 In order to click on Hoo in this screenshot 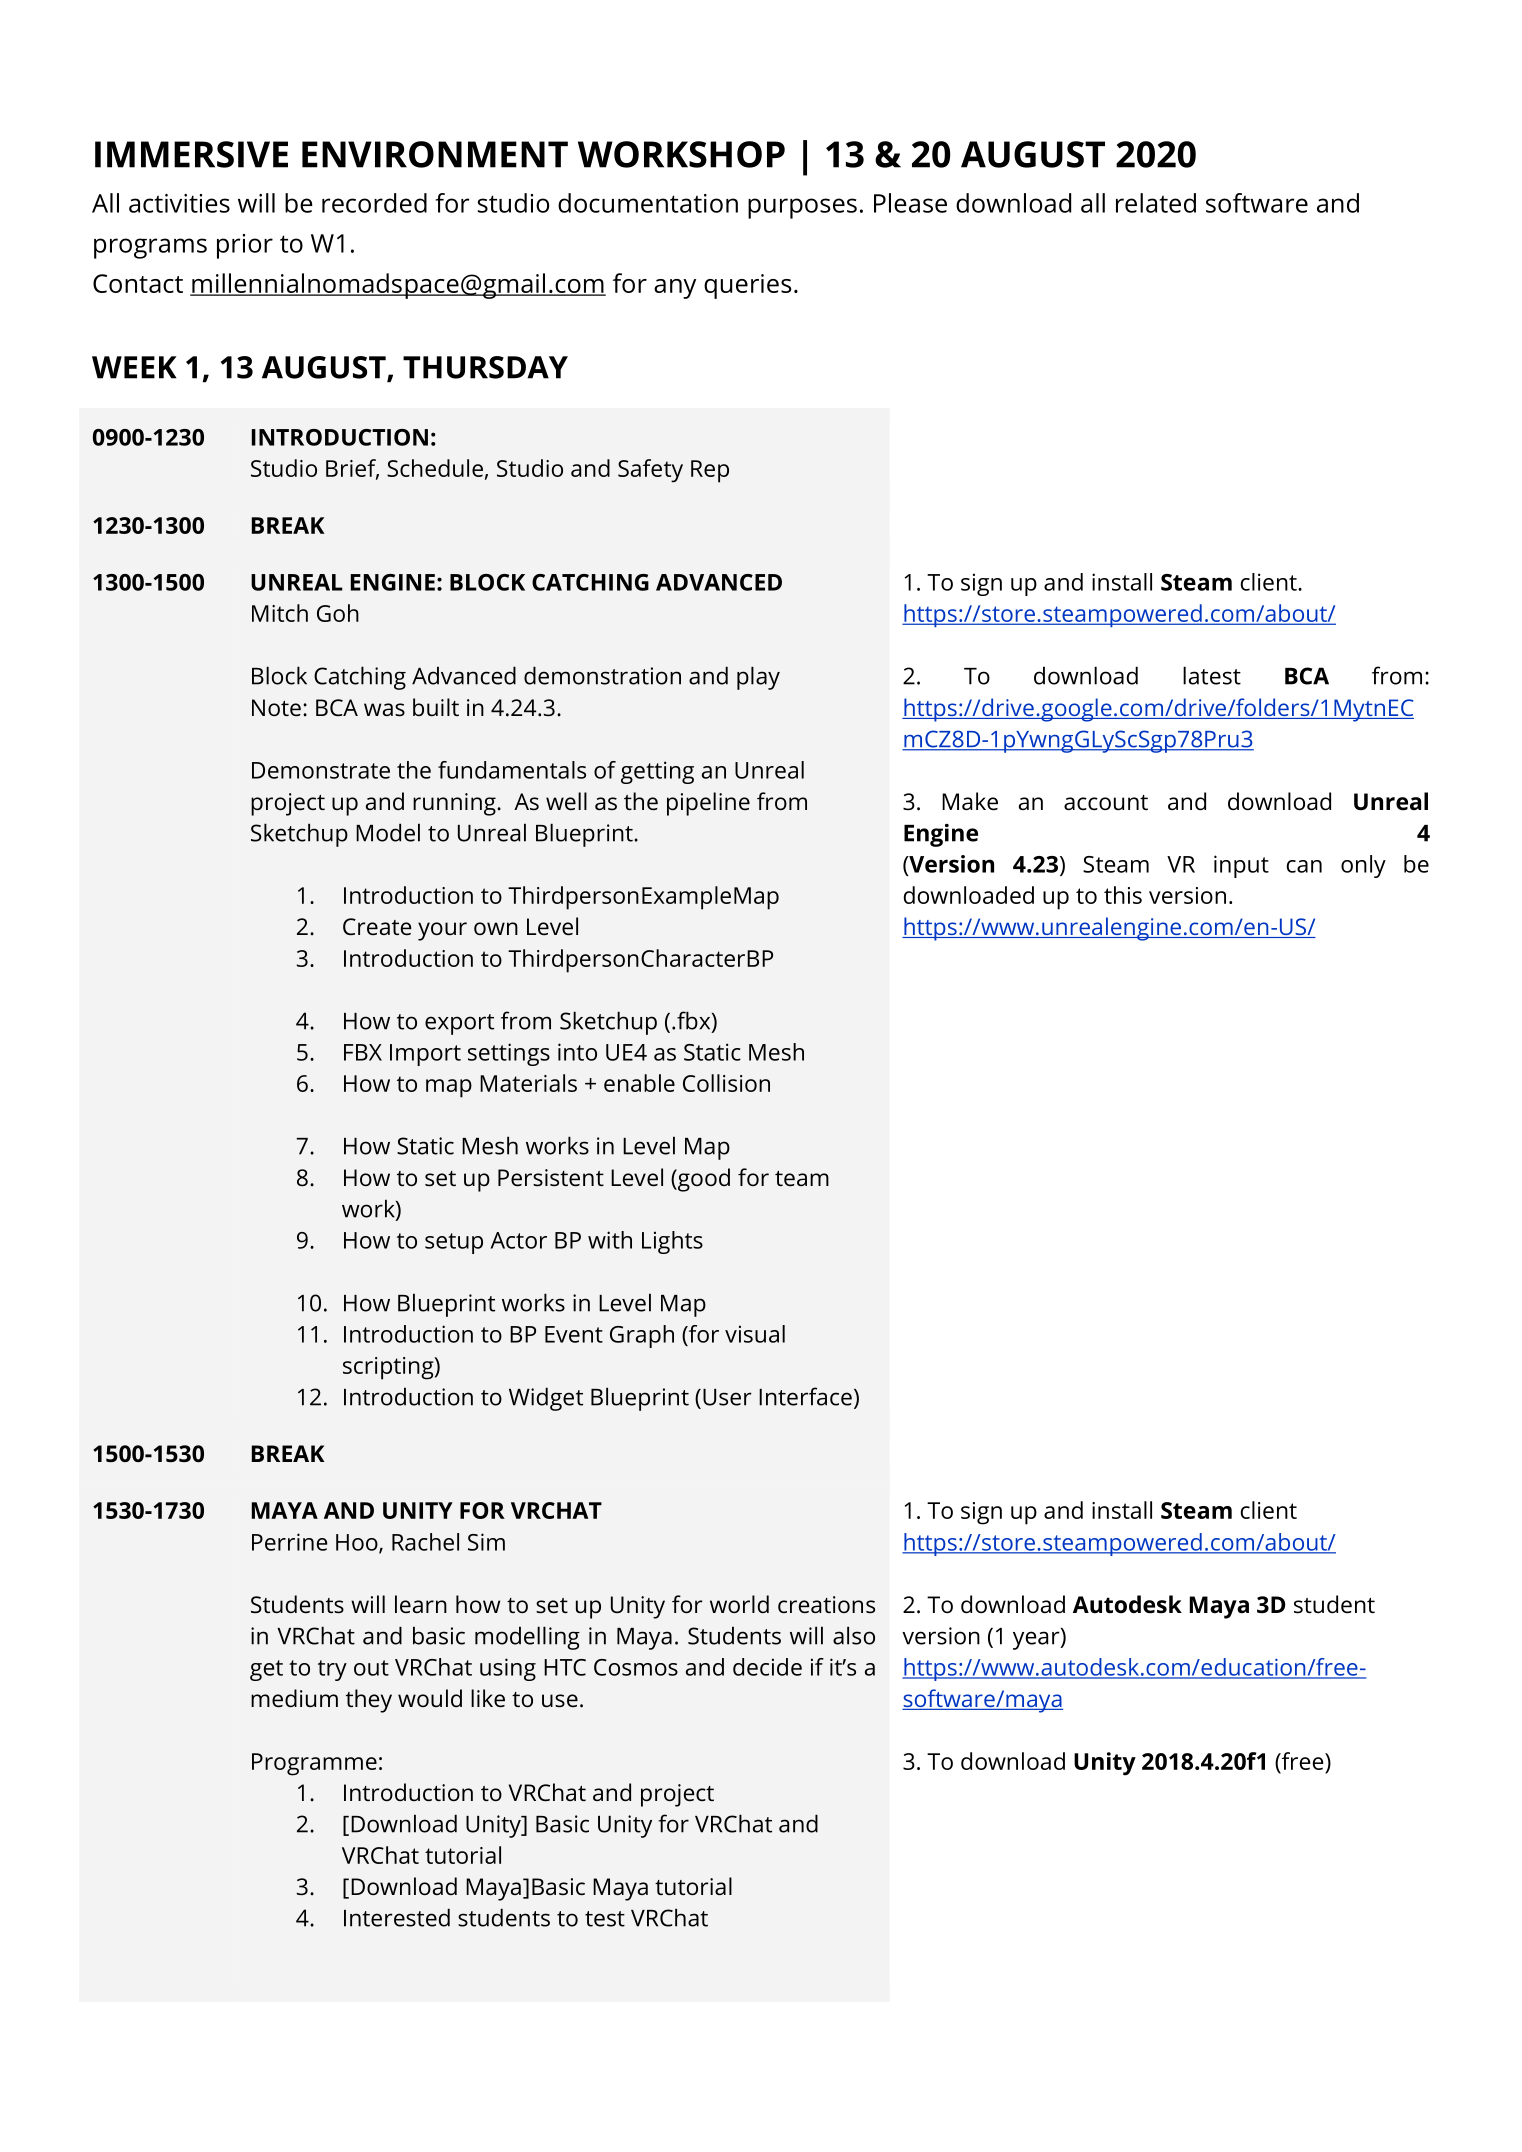, I will do `click(358, 1543)`.
